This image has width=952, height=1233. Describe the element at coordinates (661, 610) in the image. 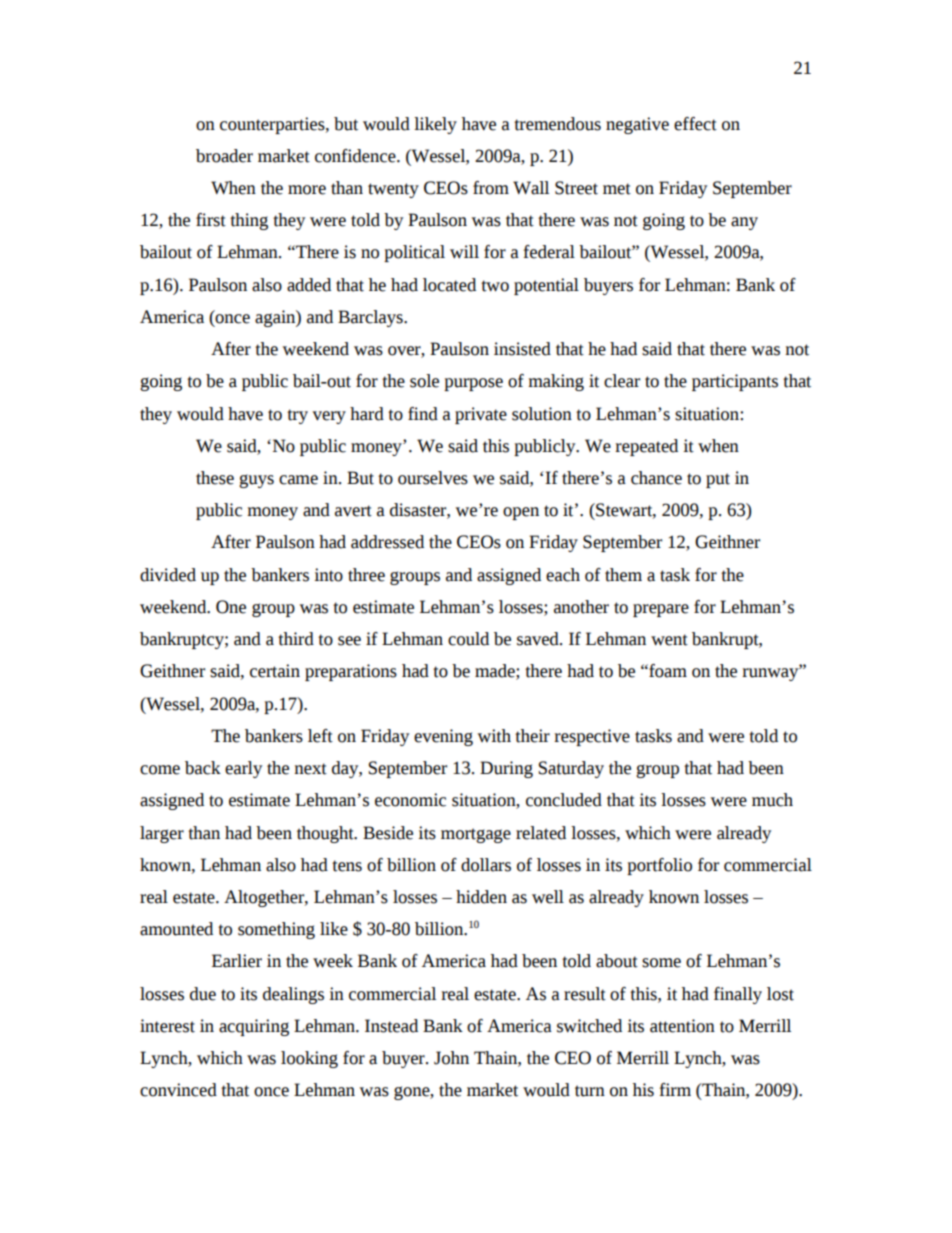

I see `prepare` at that location.
